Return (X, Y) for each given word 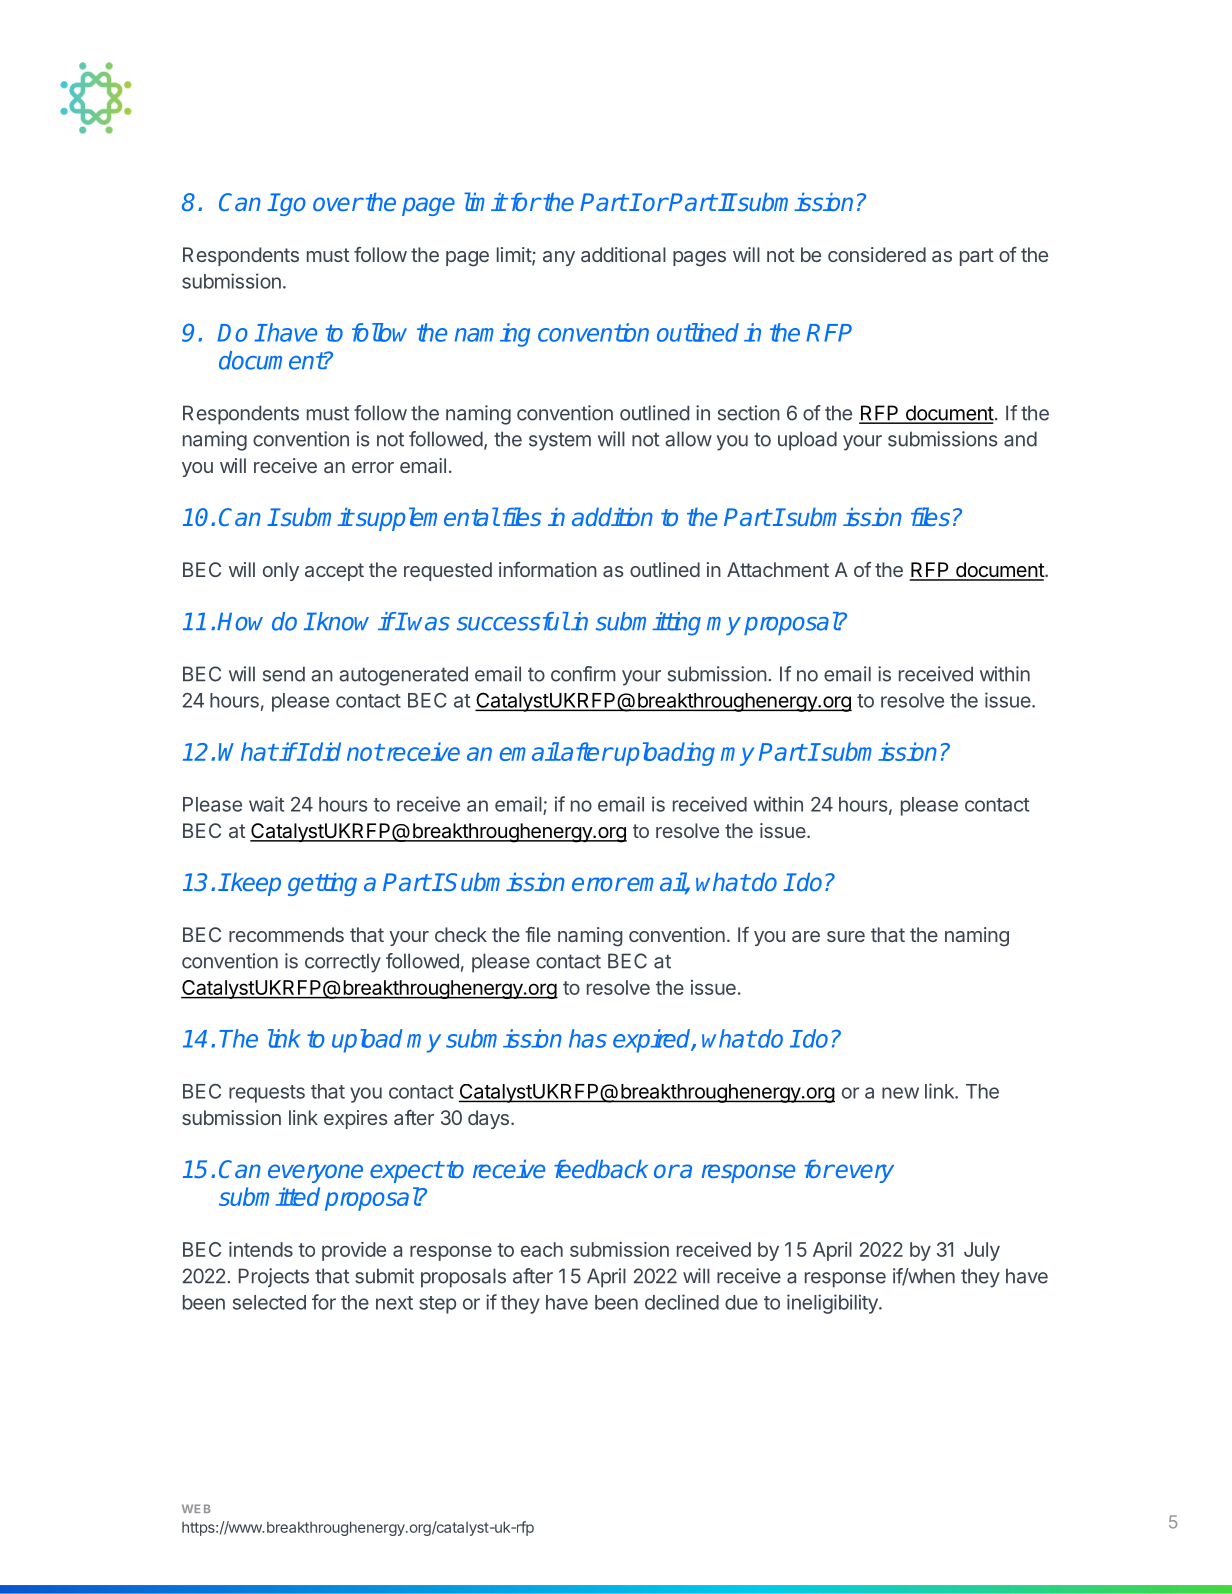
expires (355, 1119)
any (559, 258)
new (900, 1093)
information (548, 569)
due (741, 1302)
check (461, 934)
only (281, 571)
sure (846, 936)
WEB (196, 1508)
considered (877, 254)
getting (322, 884)
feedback (601, 1168)
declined (682, 1302)
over (338, 204)
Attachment (778, 569)
